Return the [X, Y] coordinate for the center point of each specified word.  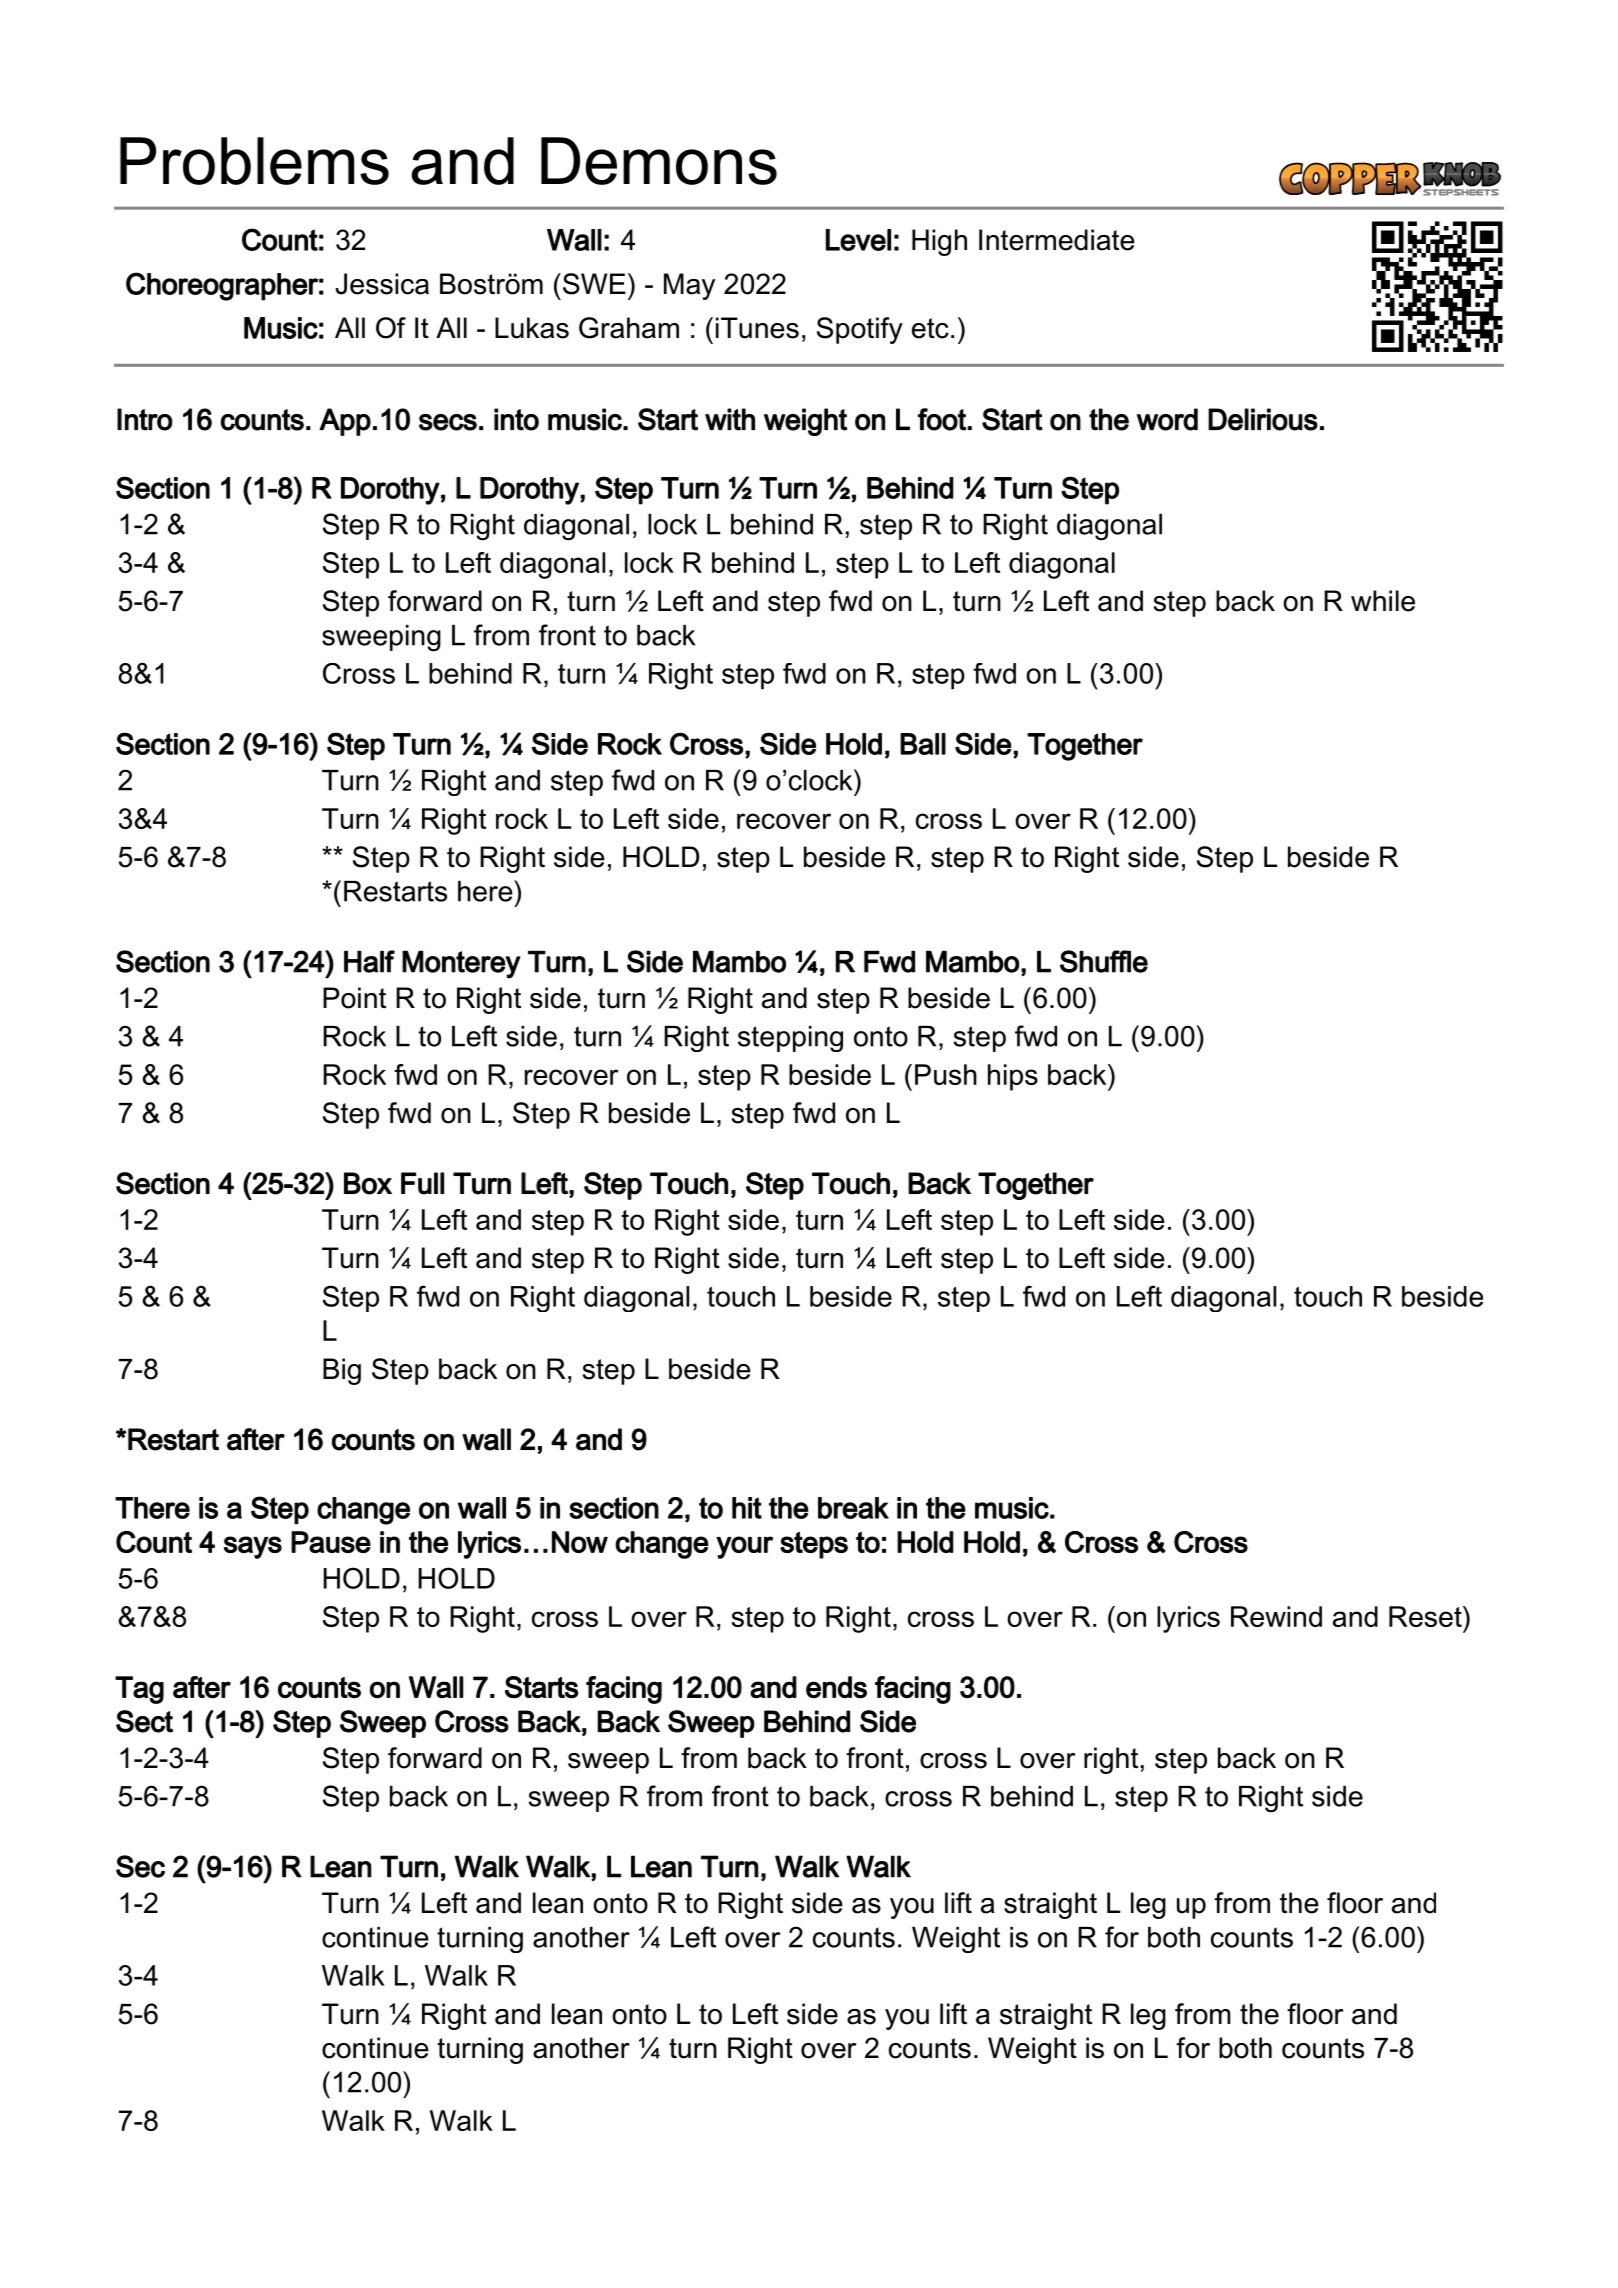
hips [1013, 1077]
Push [946, 1074]
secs [448, 422]
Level [858, 240]
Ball [923, 744]
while [1383, 601]
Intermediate [1057, 240]
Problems [254, 161]
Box [368, 1183]
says [253, 1547]
